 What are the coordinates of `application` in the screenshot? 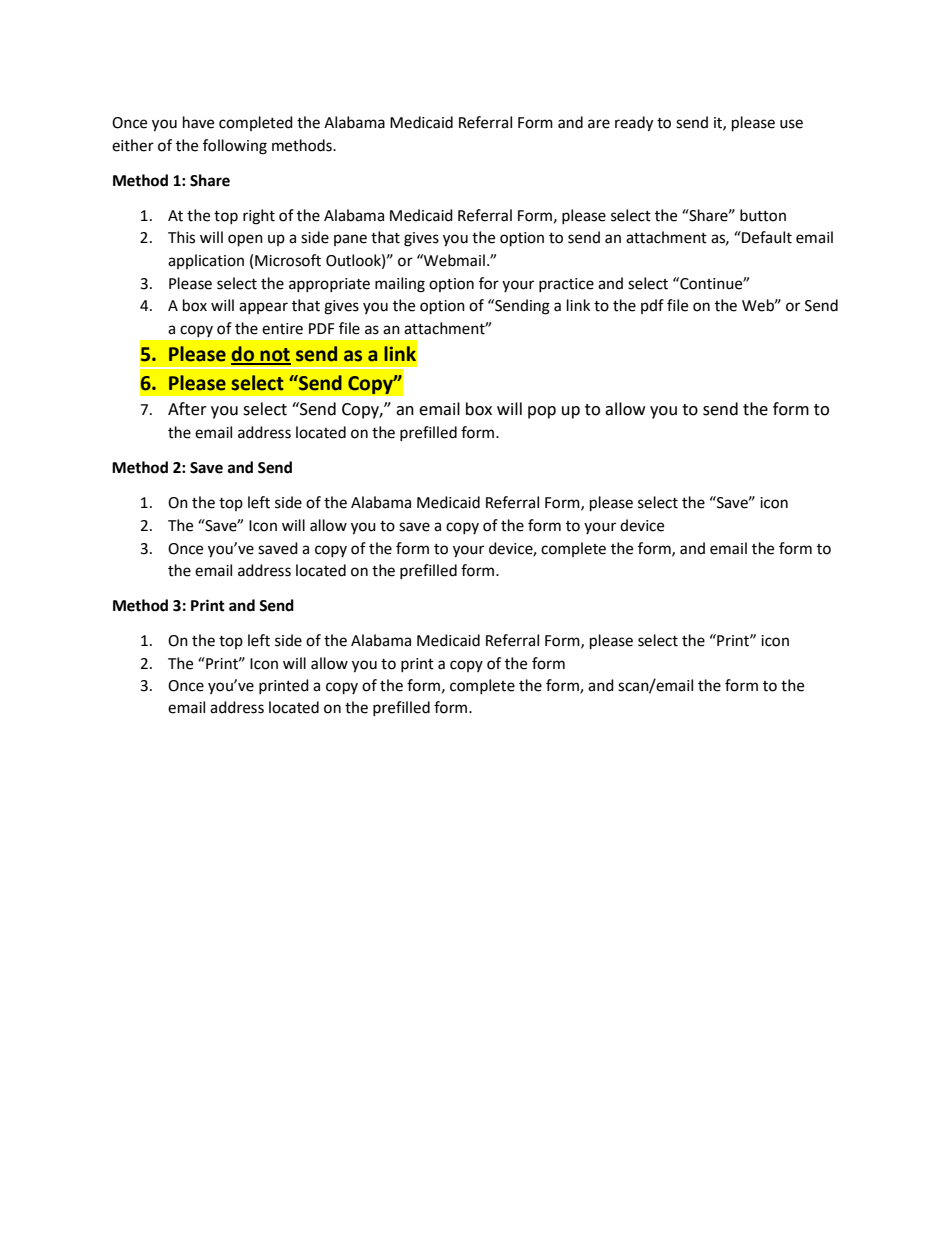 It's located at (206, 261).
